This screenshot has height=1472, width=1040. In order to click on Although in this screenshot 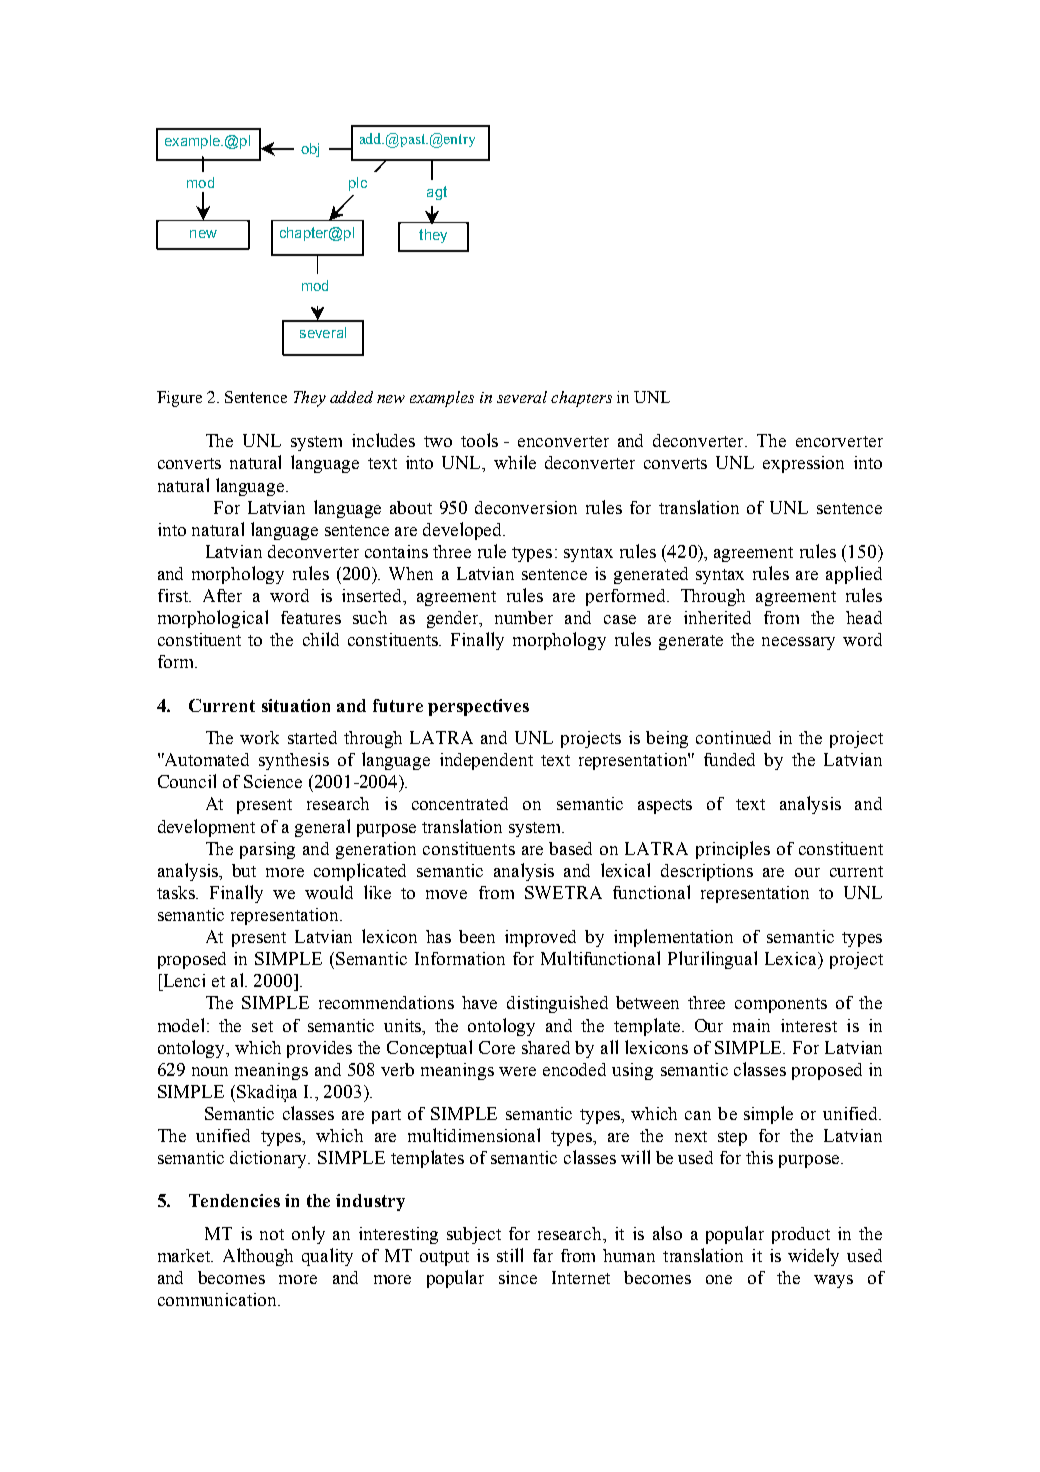, I will do `click(258, 1257)`.
